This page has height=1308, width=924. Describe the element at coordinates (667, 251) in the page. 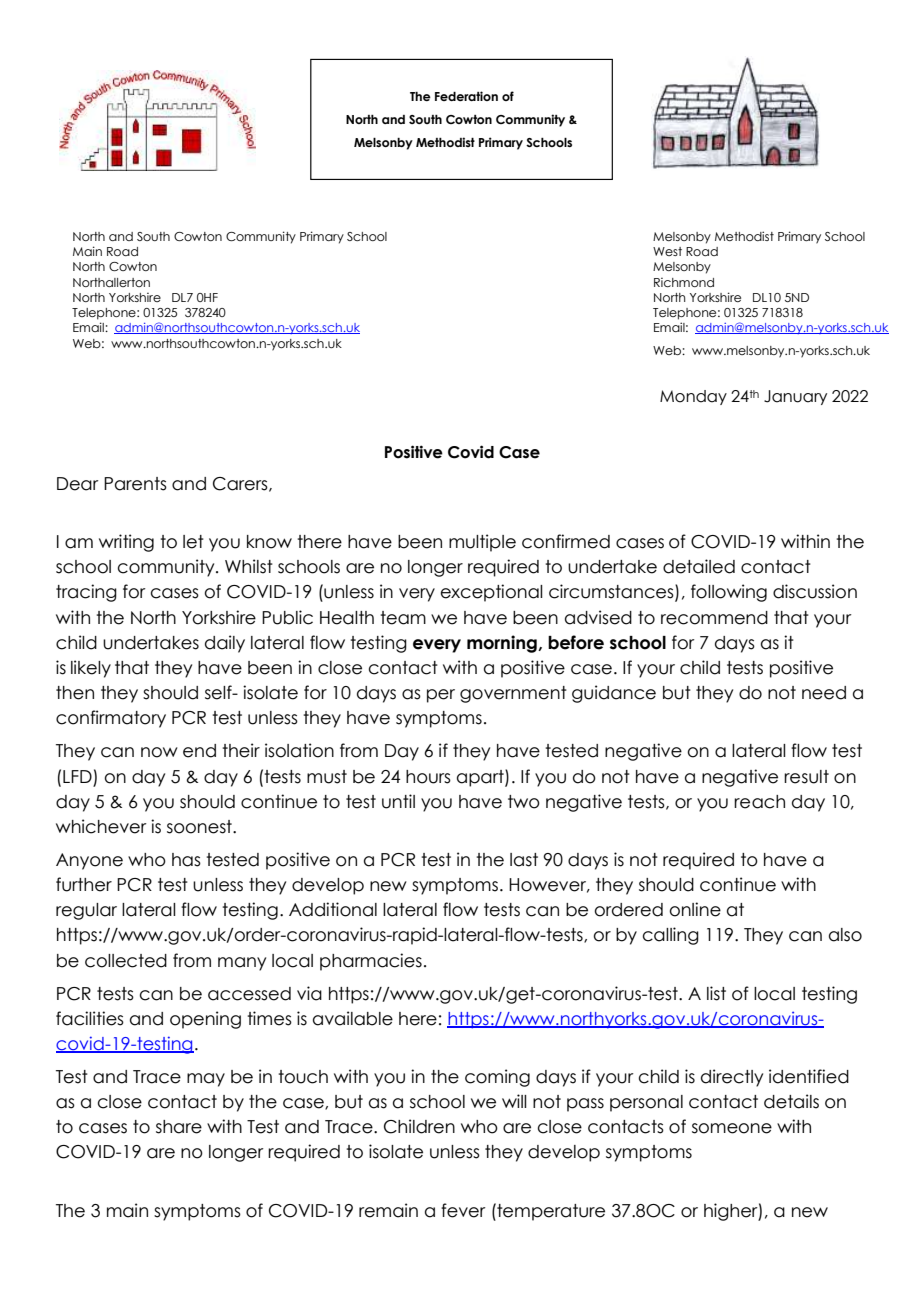

I see `West` at that location.
